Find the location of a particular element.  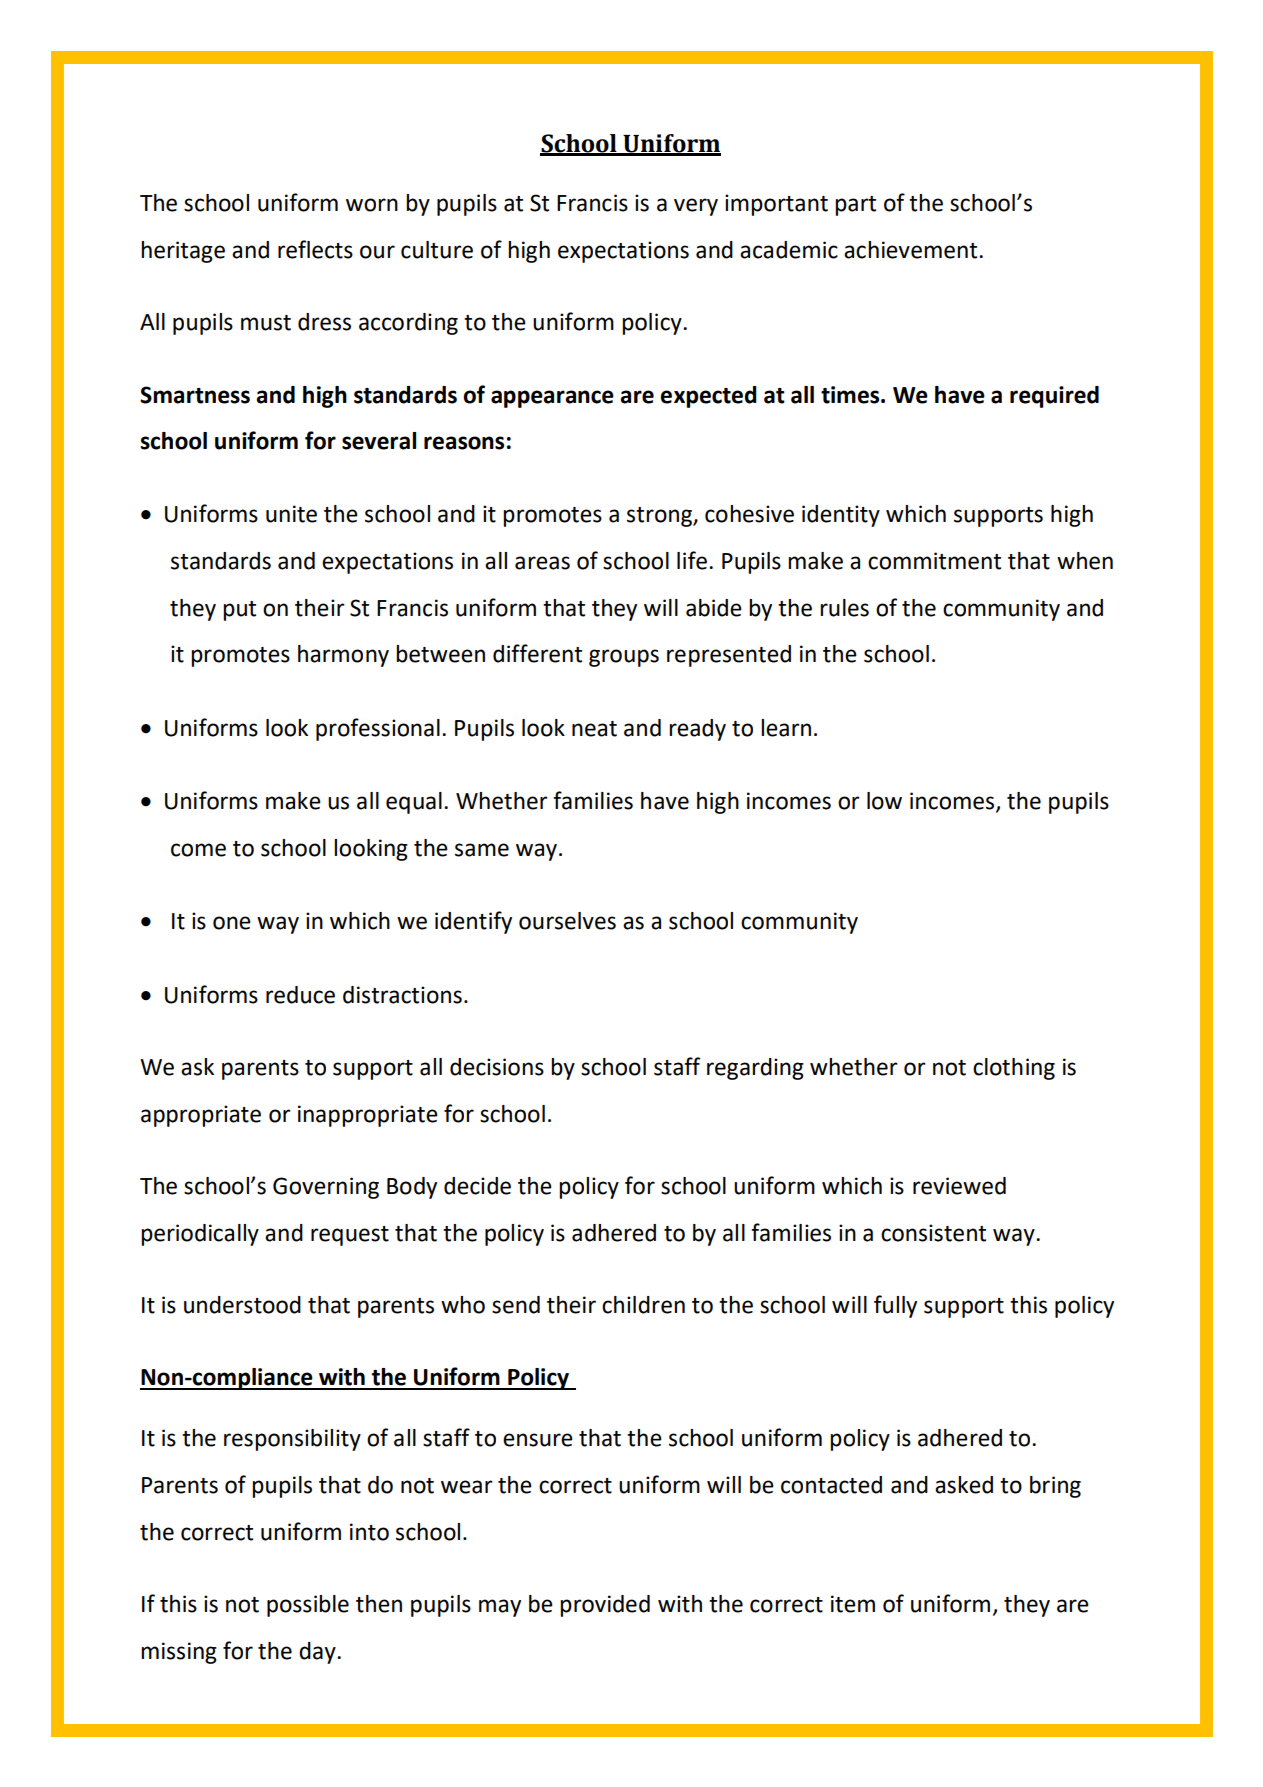

achievement is located at coordinates (912, 250).
